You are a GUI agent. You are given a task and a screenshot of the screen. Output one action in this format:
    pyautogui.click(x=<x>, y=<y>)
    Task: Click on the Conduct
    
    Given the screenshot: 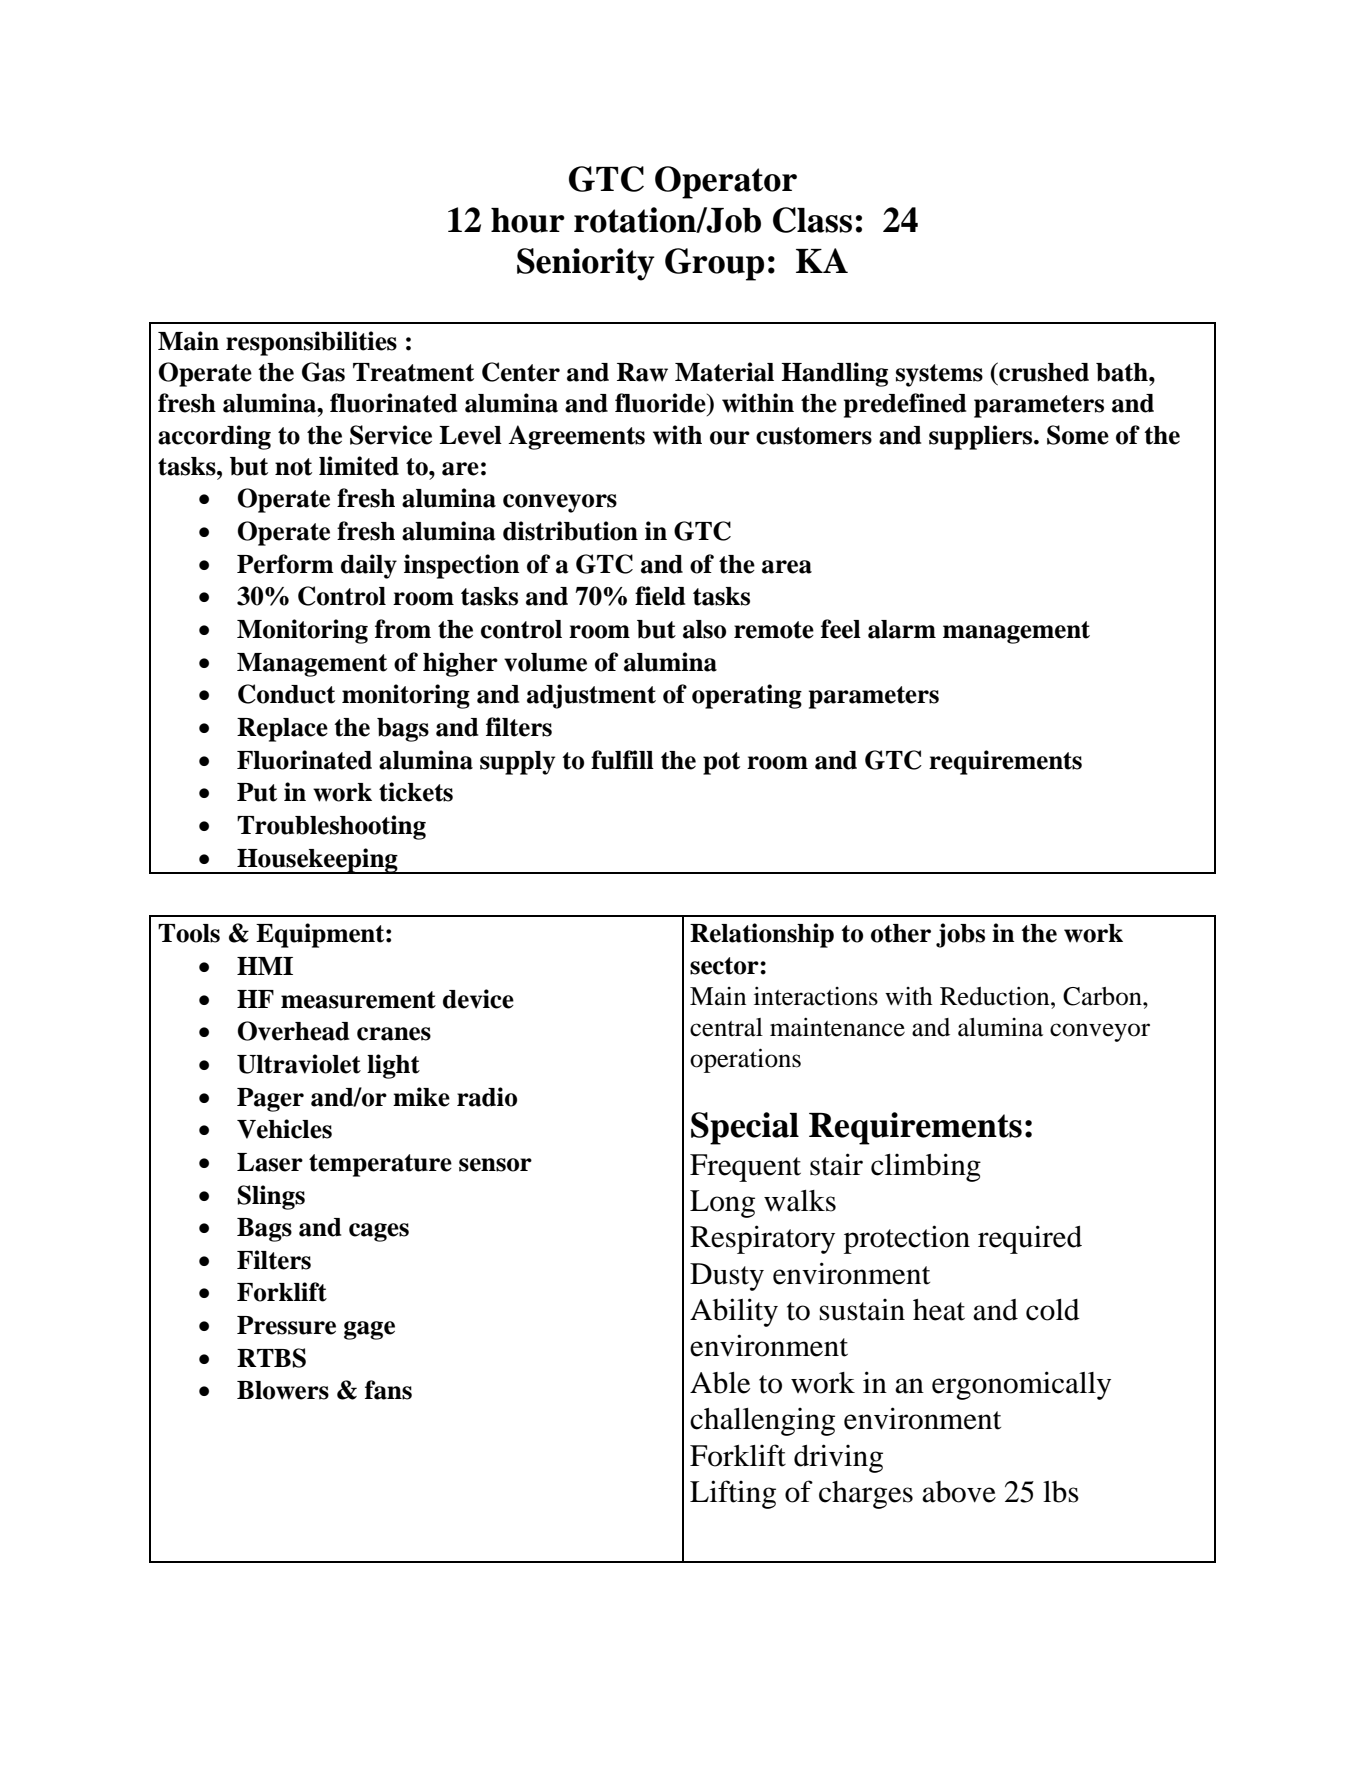 What is the action you would take?
    pyautogui.click(x=286, y=694)
